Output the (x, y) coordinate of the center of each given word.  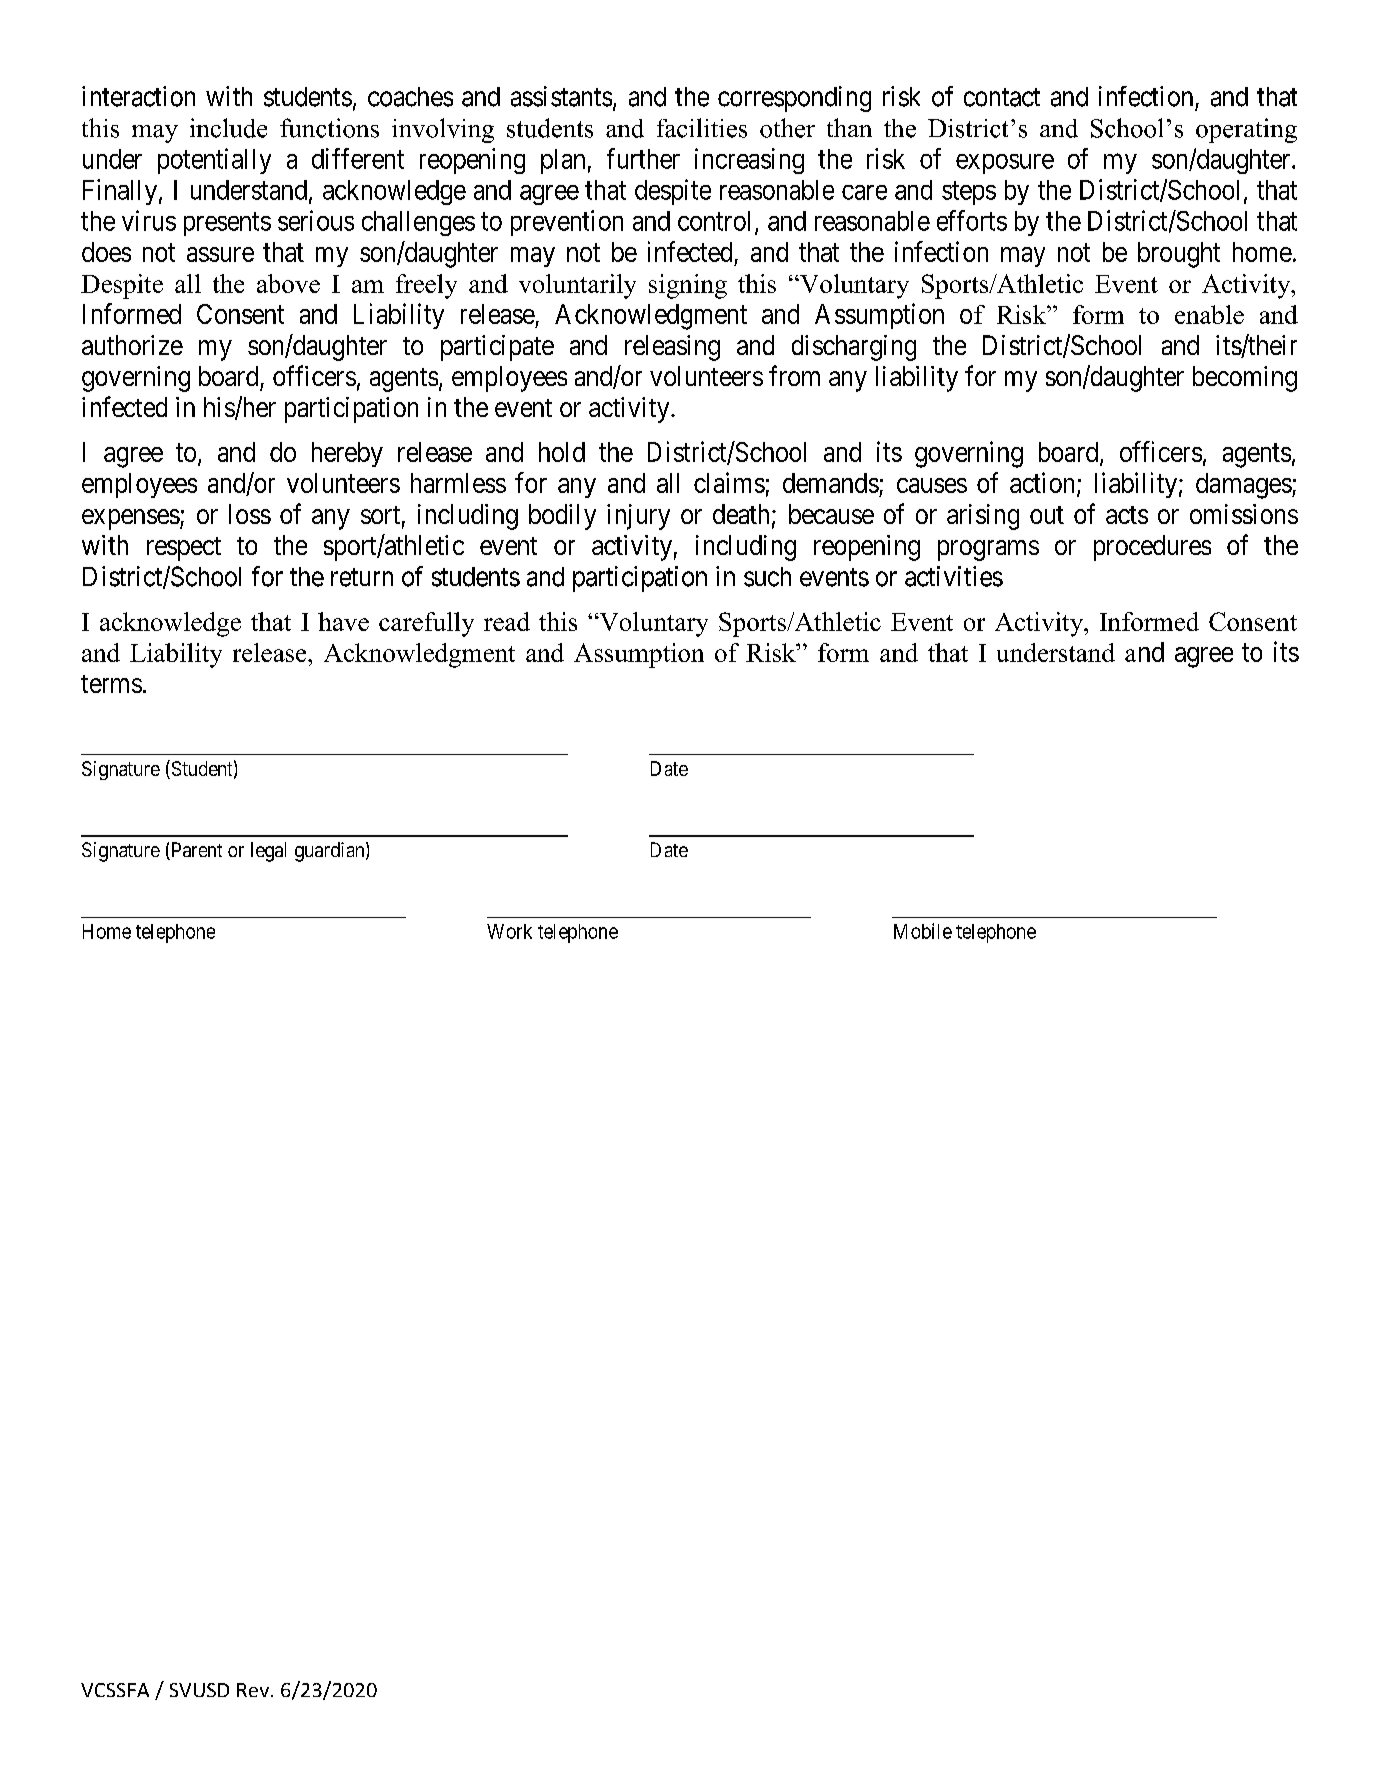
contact (1002, 97)
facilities (702, 128)
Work (509, 931)
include (228, 128)
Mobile (923, 931)
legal (268, 852)
